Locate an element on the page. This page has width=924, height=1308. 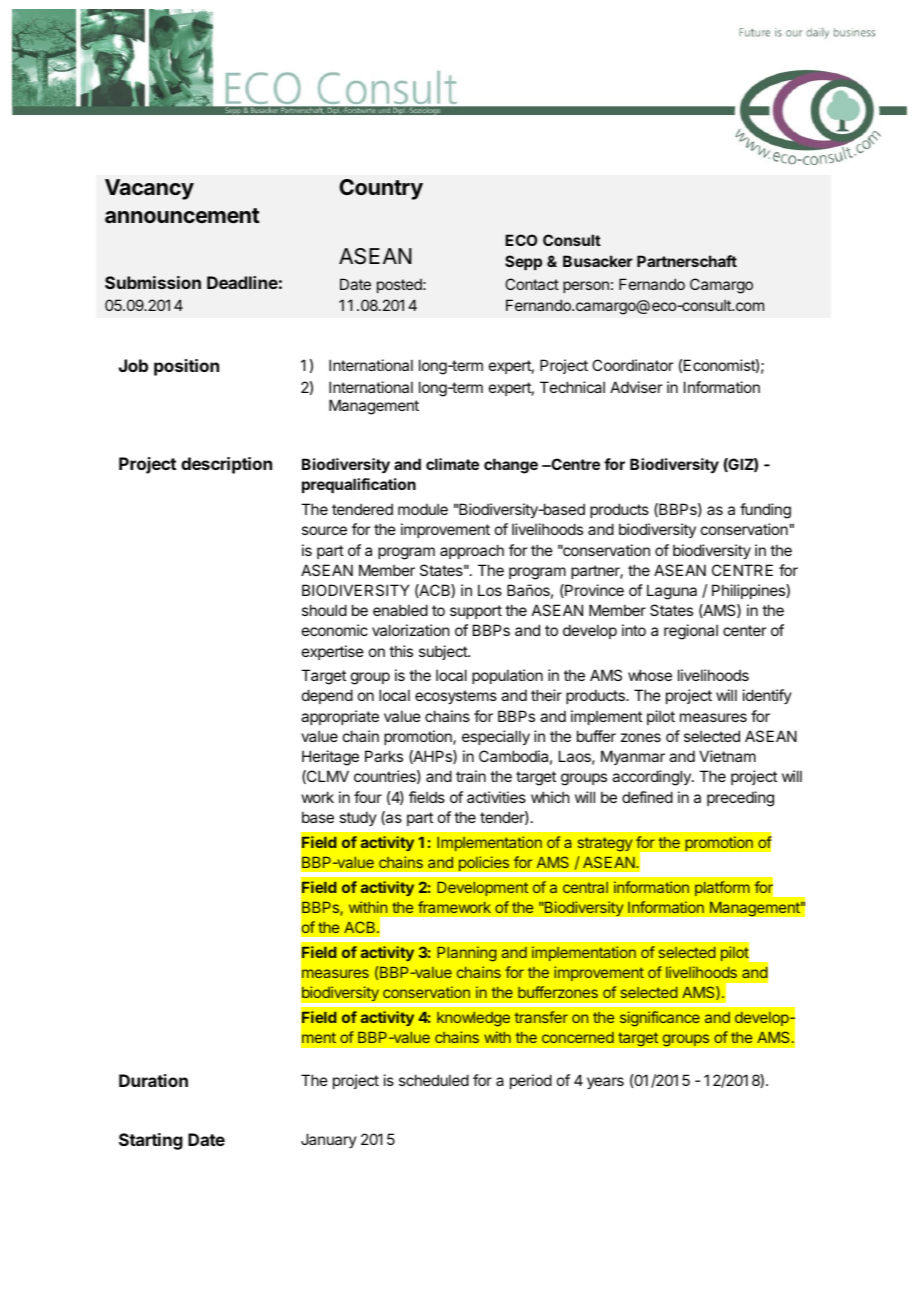
scheduled is located at coordinates (434, 1080).
